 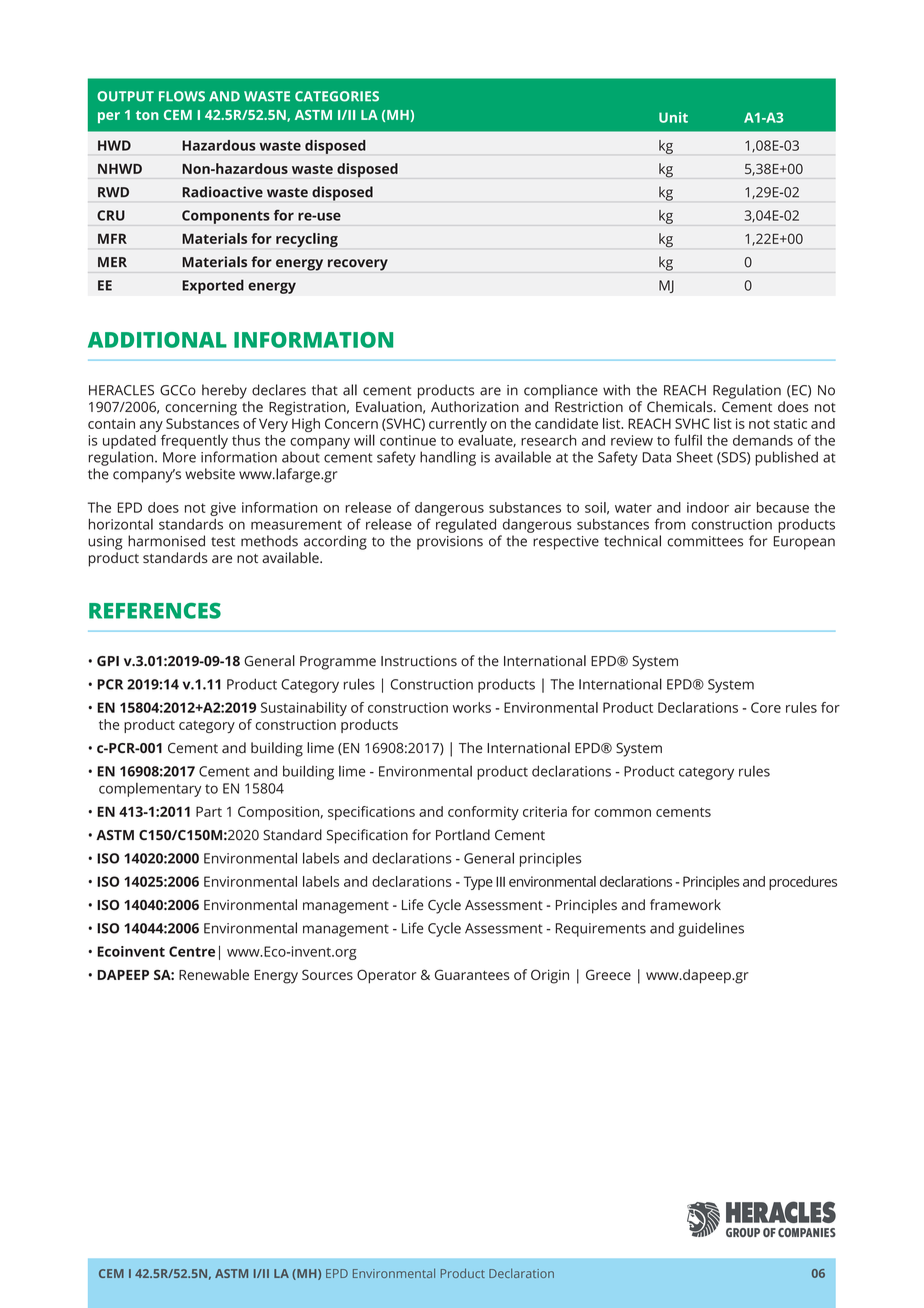 I want to click on harmonised, so click(x=166, y=541).
